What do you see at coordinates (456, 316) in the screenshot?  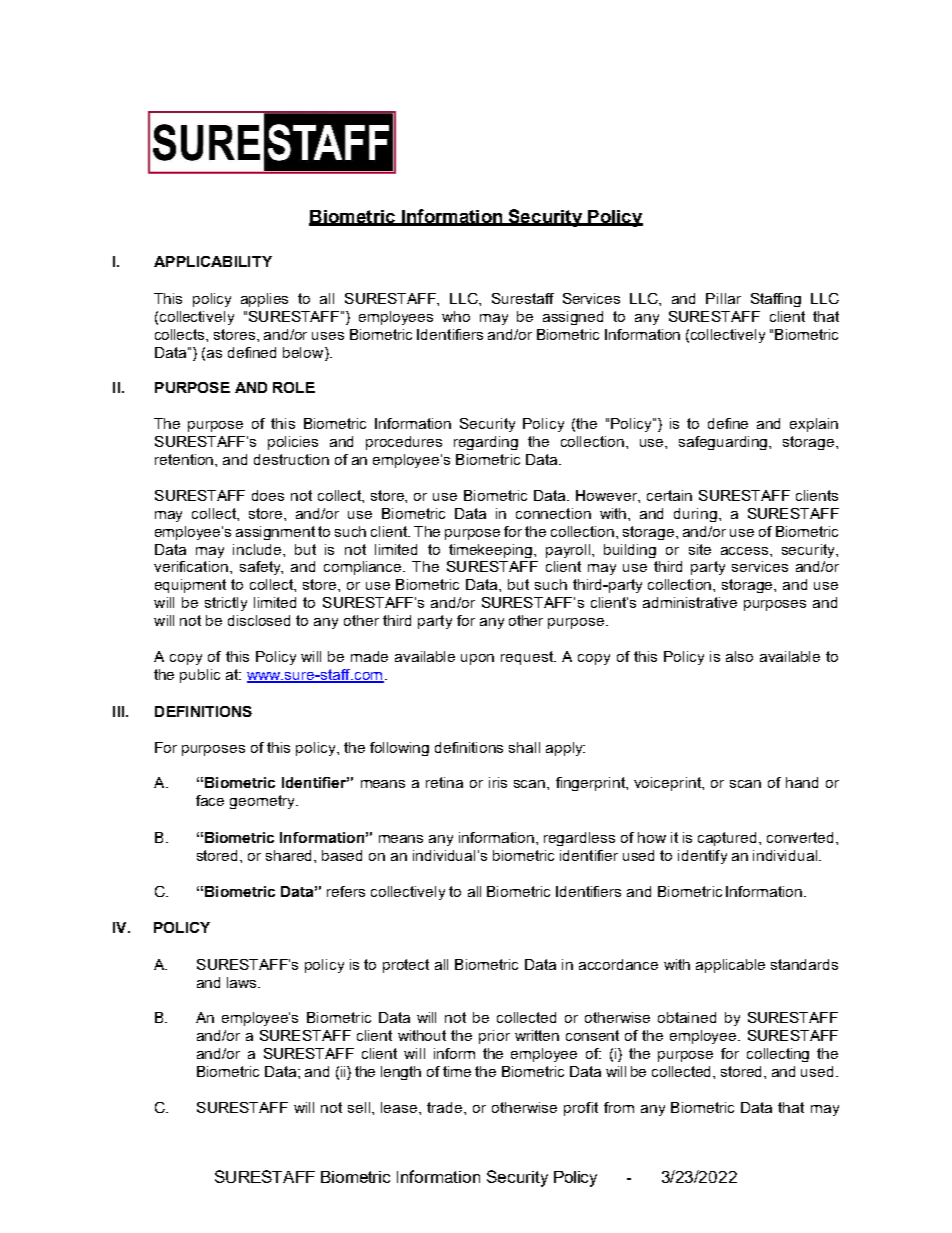 I see `who` at bounding box center [456, 316].
